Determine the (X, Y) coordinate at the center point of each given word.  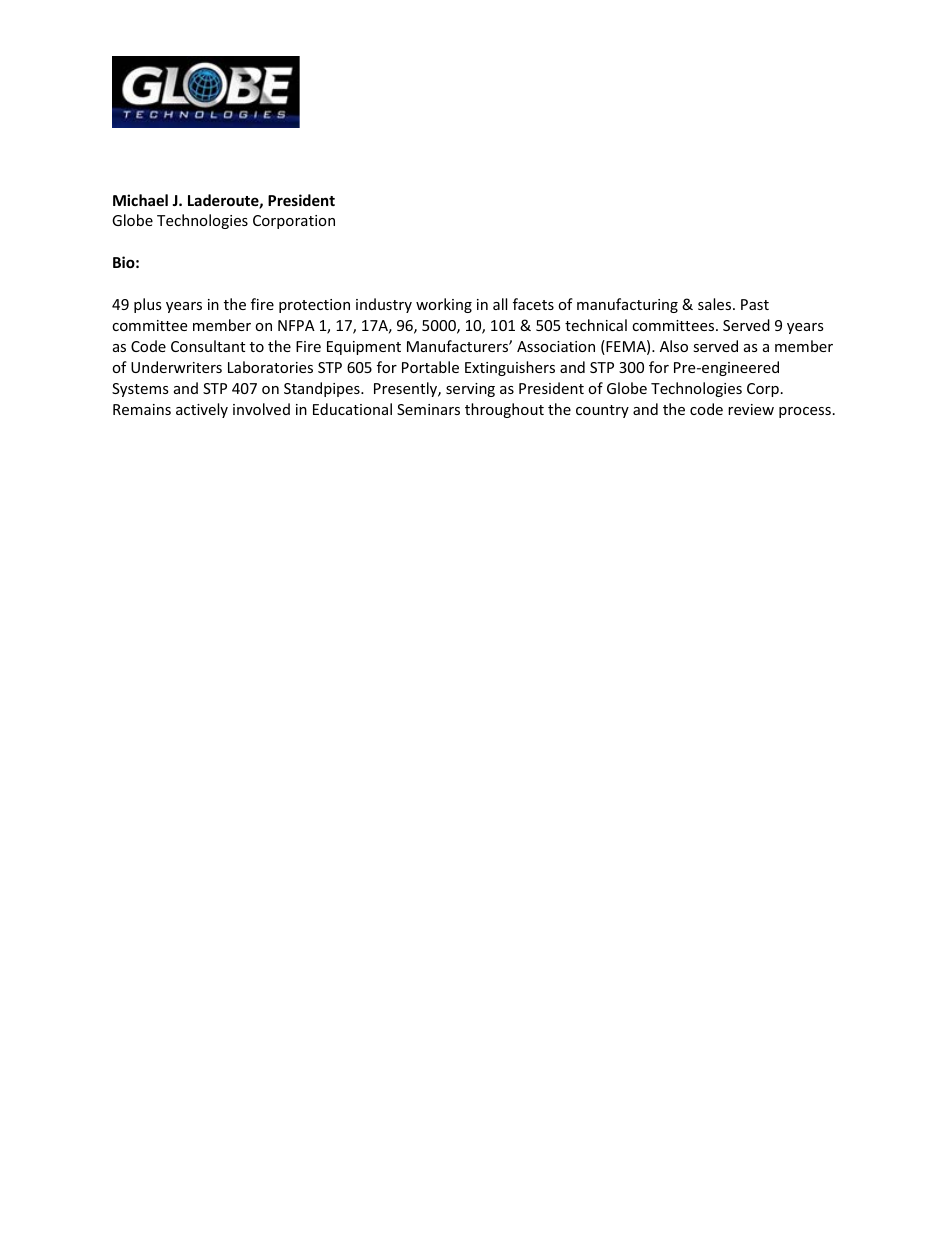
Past (755, 304)
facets (533, 304)
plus (148, 305)
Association (556, 346)
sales (716, 304)
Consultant (208, 346)
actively (202, 410)
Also (674, 346)
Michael (140, 200)
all (500, 304)
